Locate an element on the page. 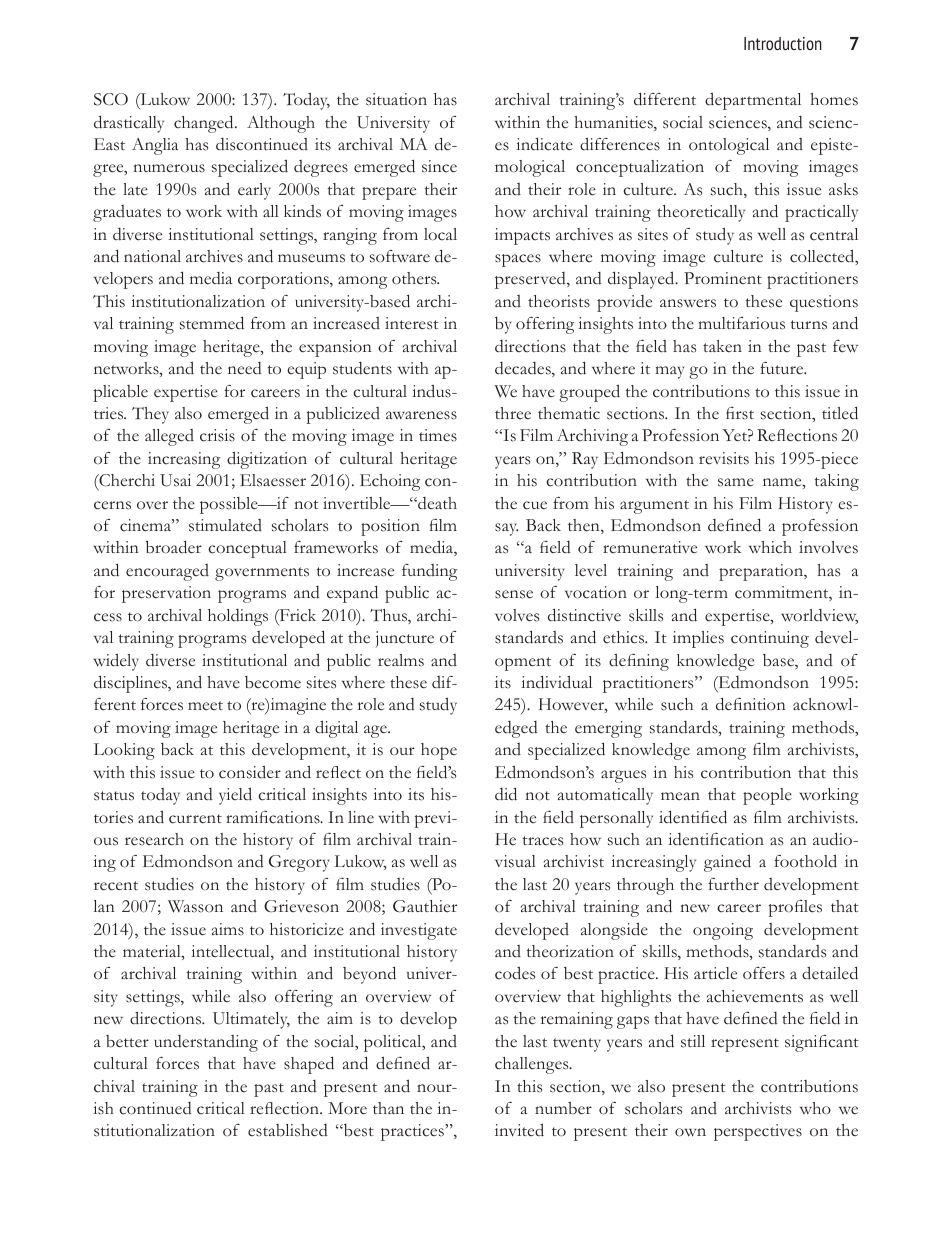  stemmed is located at coordinates (212, 323).
